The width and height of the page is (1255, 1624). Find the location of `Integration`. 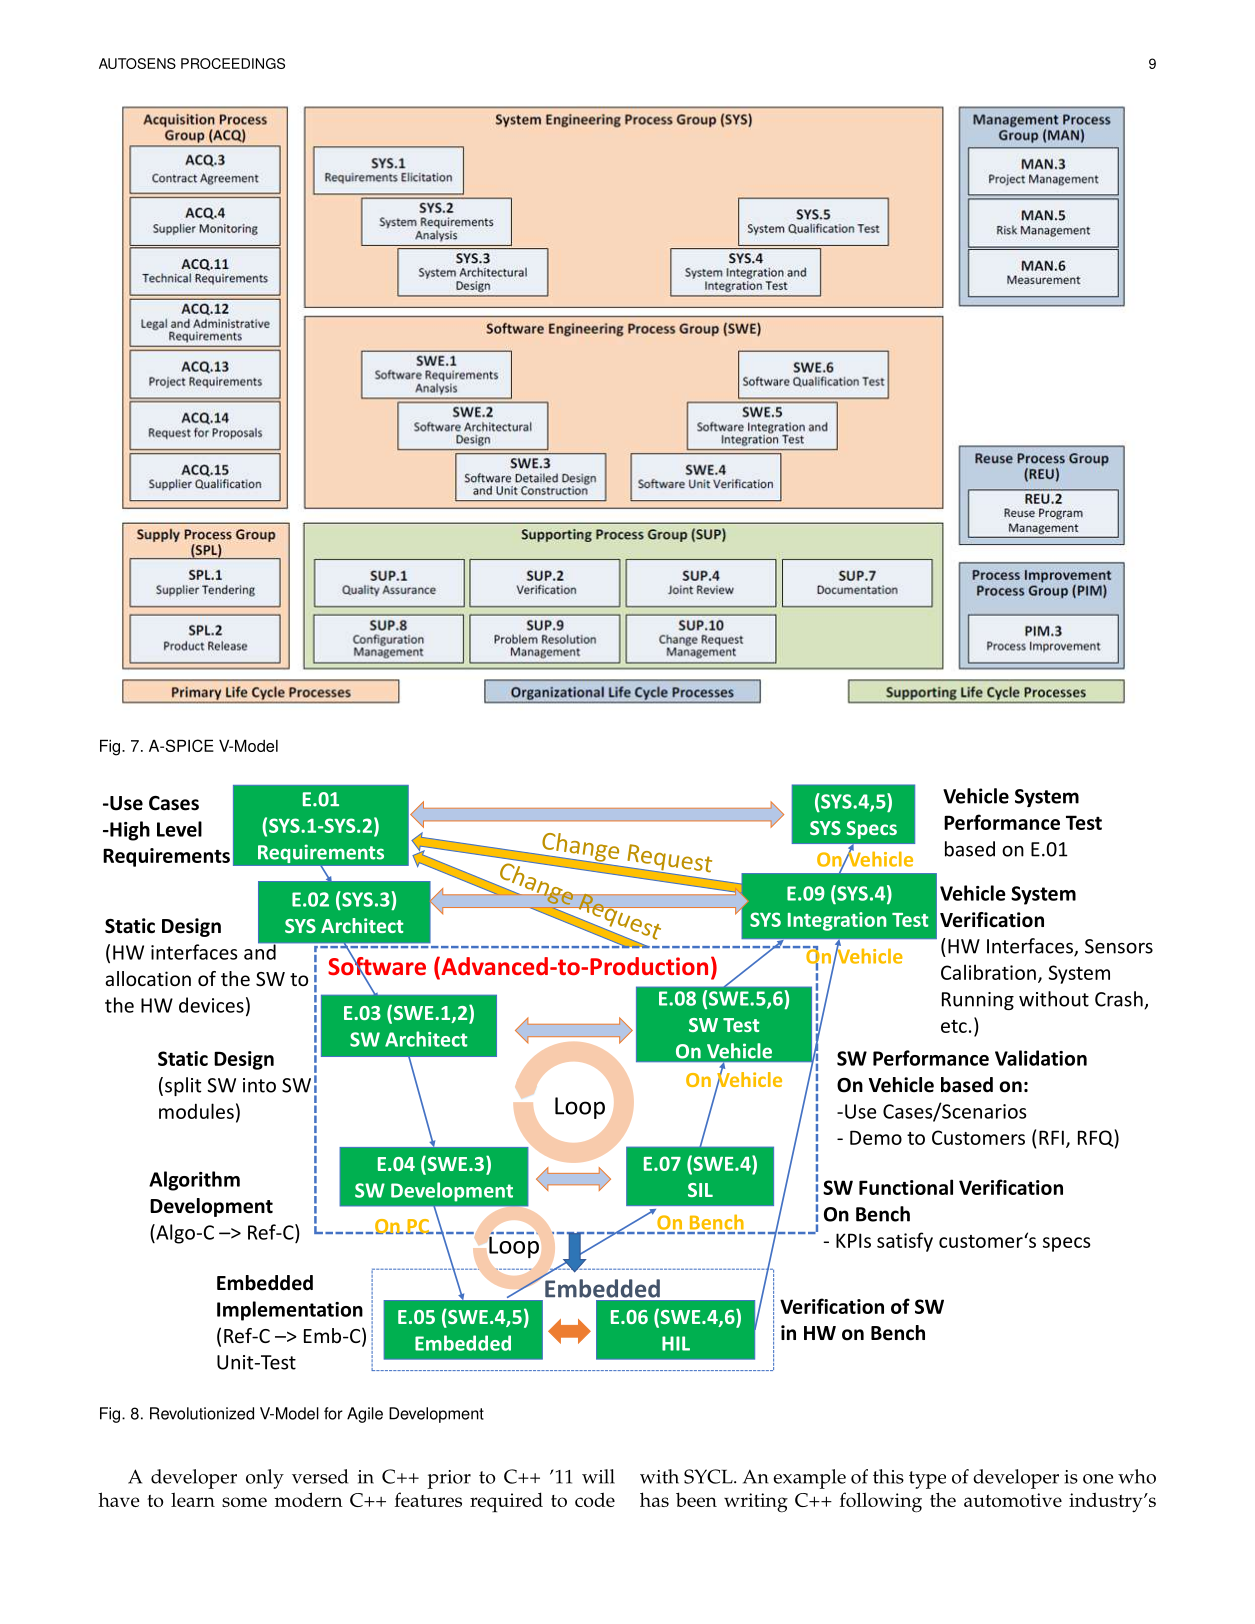

Integration is located at coordinates (837, 921).
